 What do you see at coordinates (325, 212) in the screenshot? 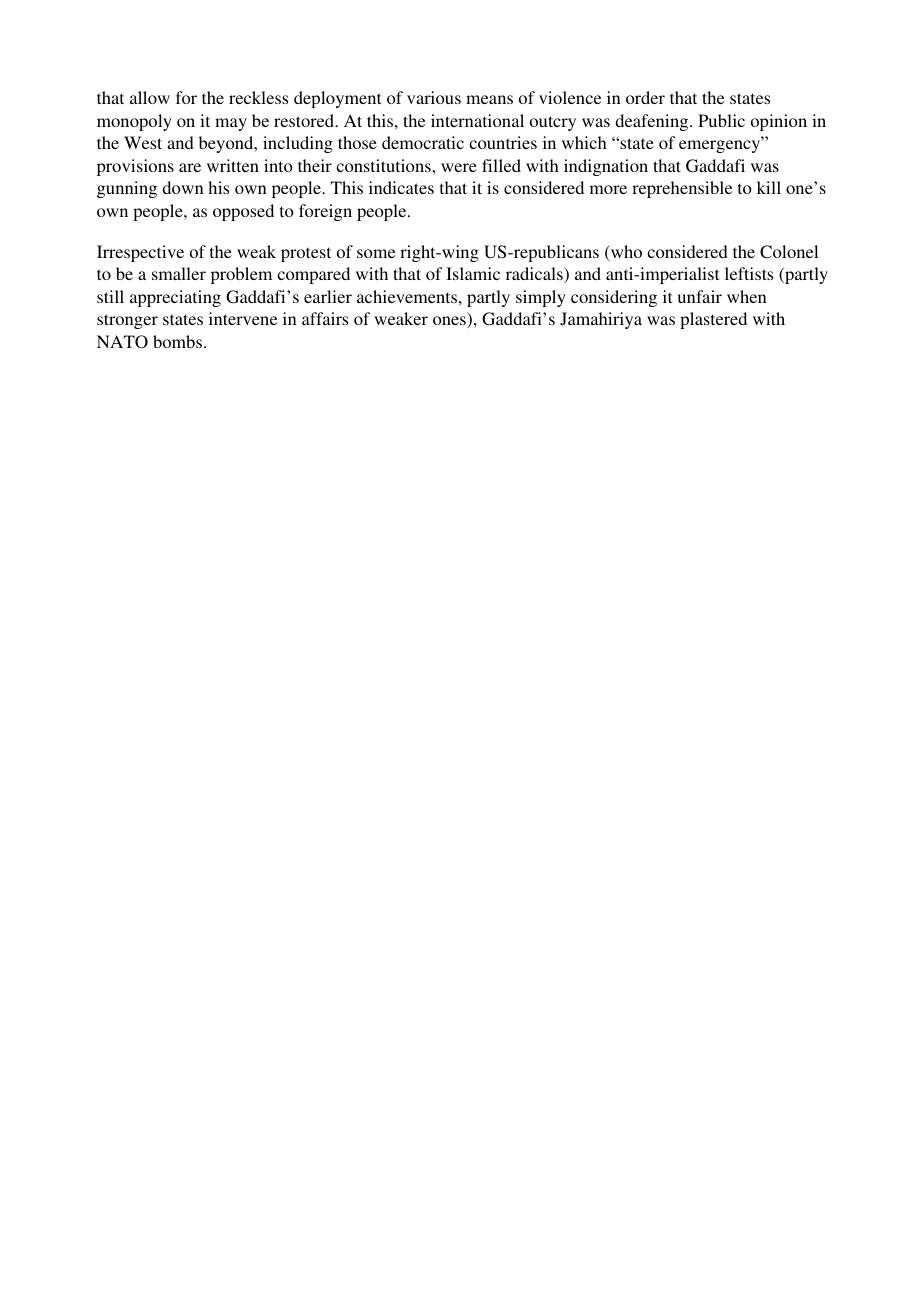
I see `foreign` at bounding box center [325, 212].
